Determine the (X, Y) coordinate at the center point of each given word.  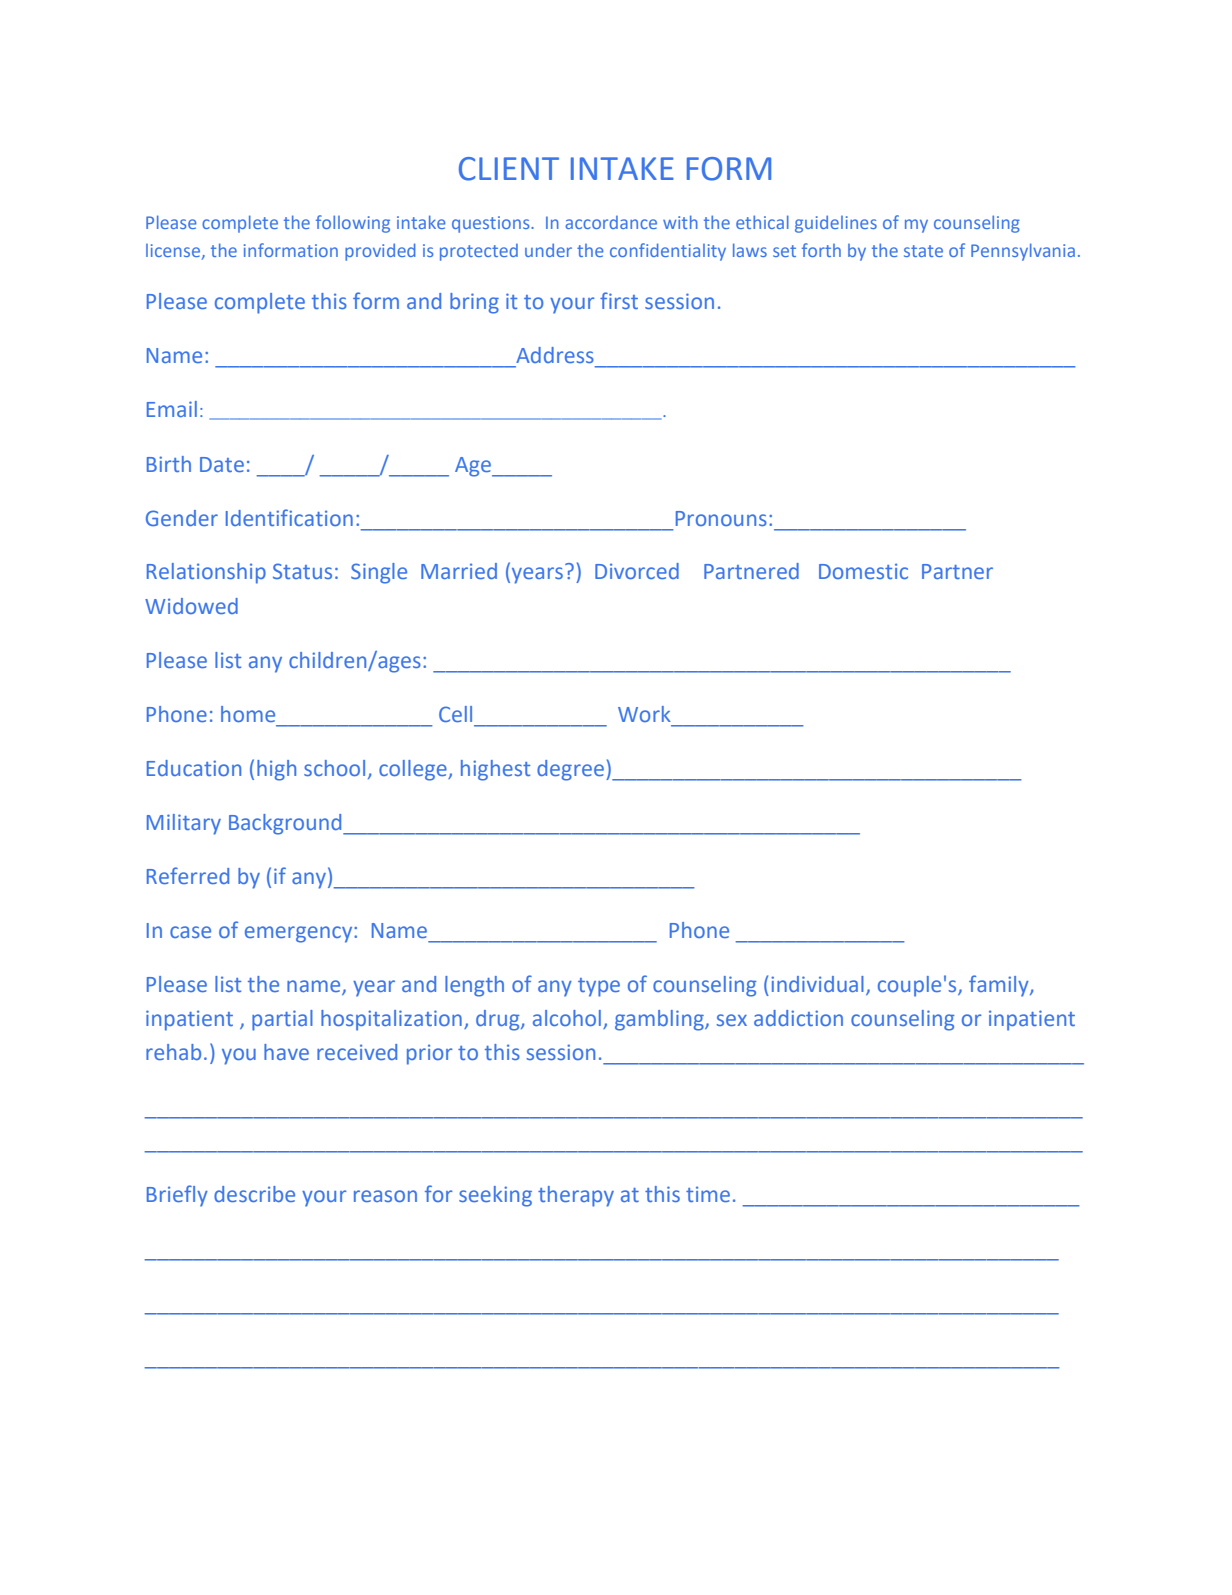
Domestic (863, 571)
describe (254, 1194)
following (353, 224)
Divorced (637, 571)
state (923, 251)
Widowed (191, 606)
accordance (611, 222)
